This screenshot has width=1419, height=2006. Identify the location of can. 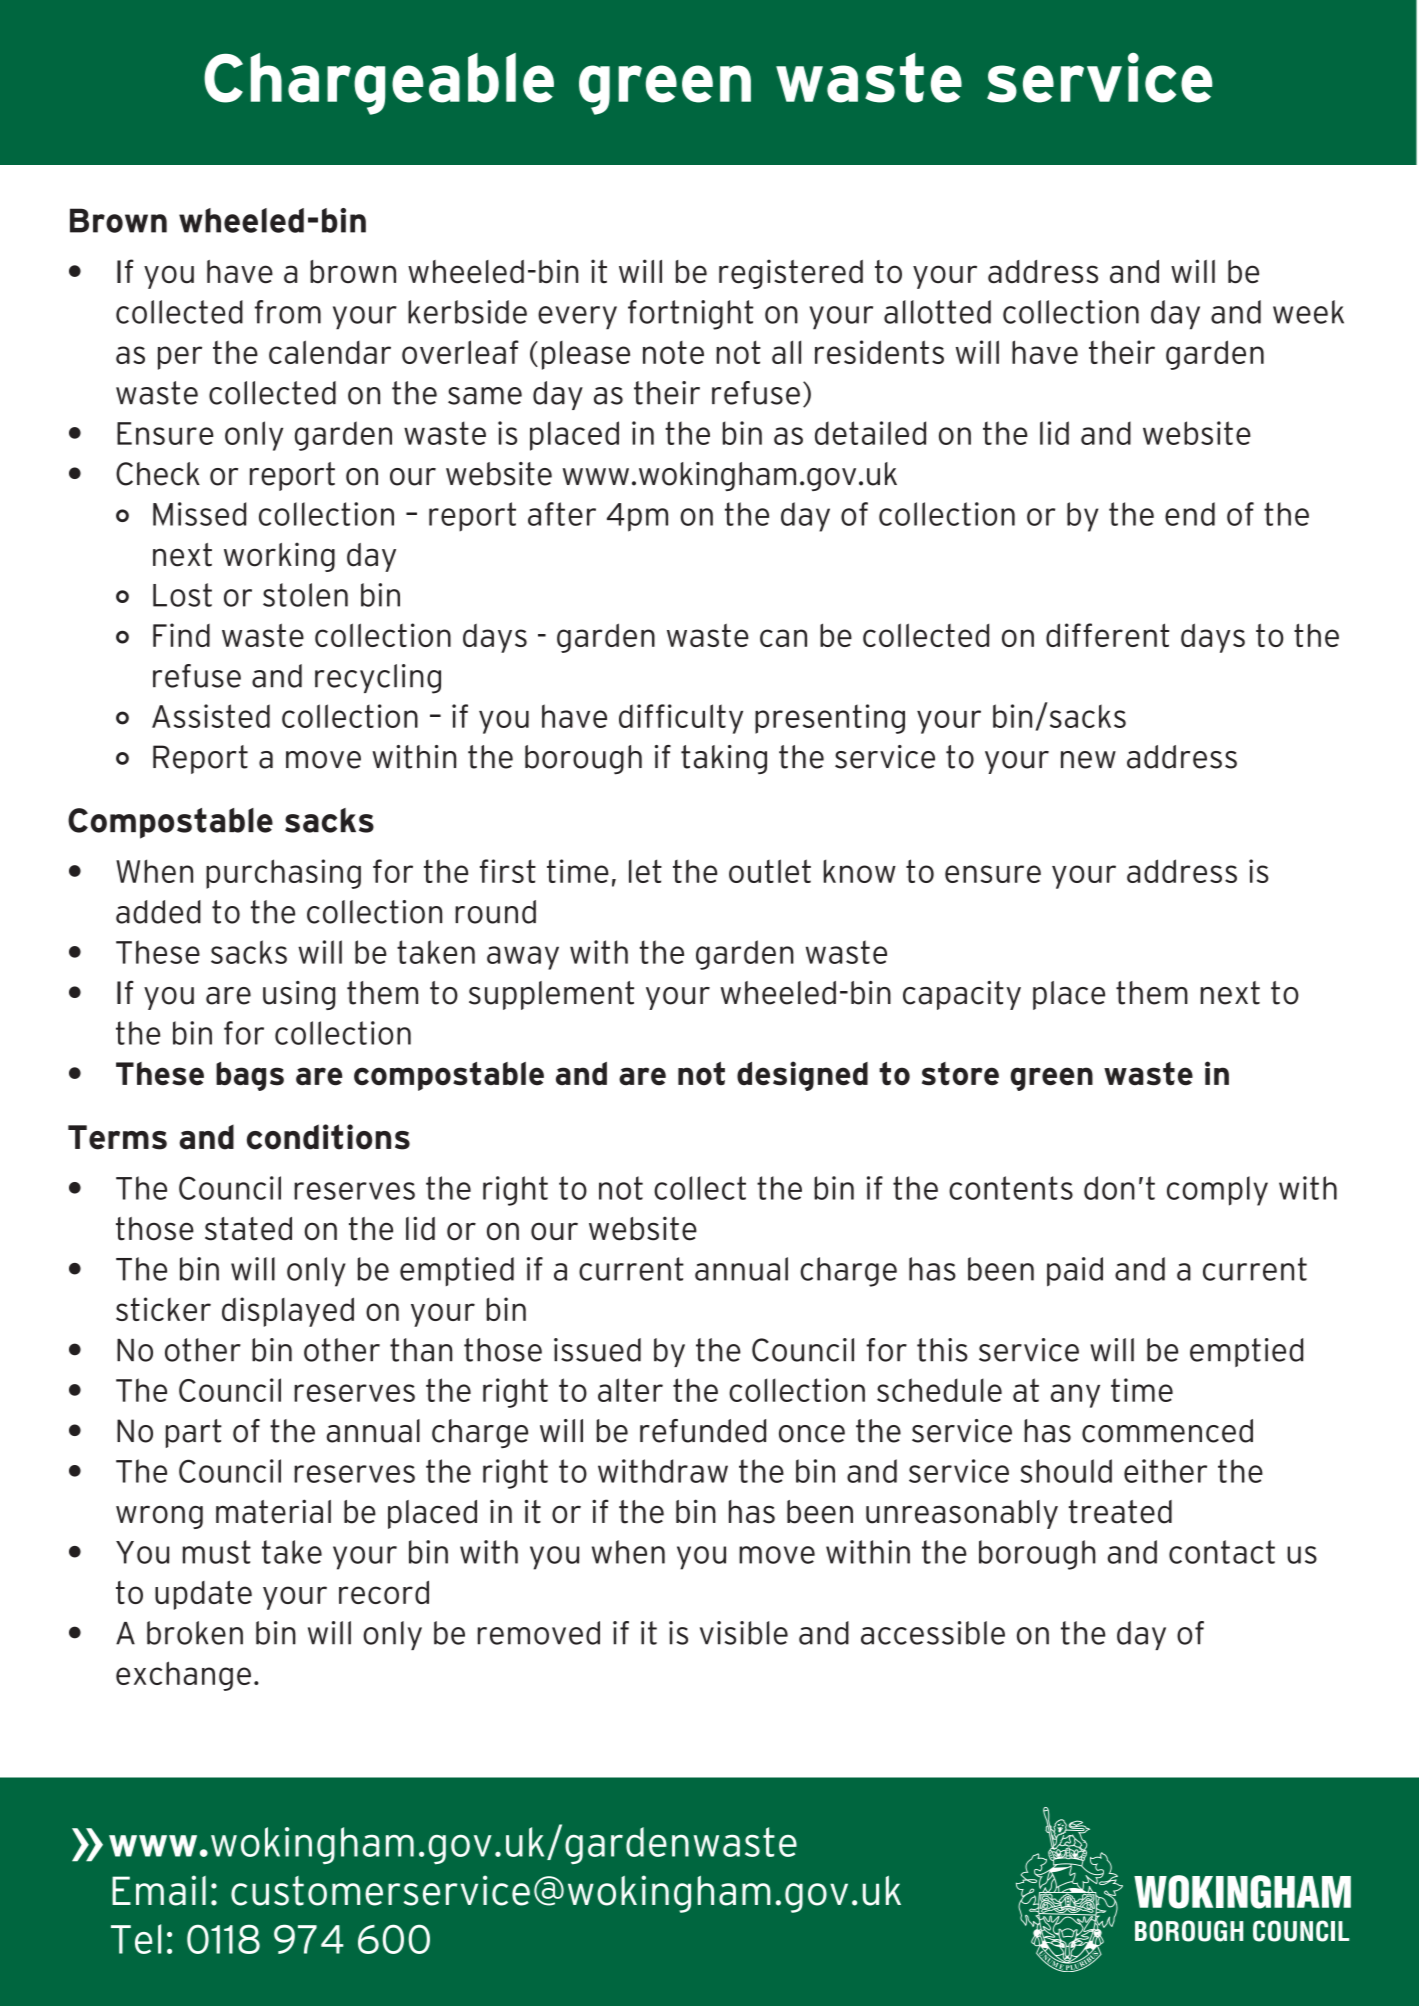
(783, 638).
